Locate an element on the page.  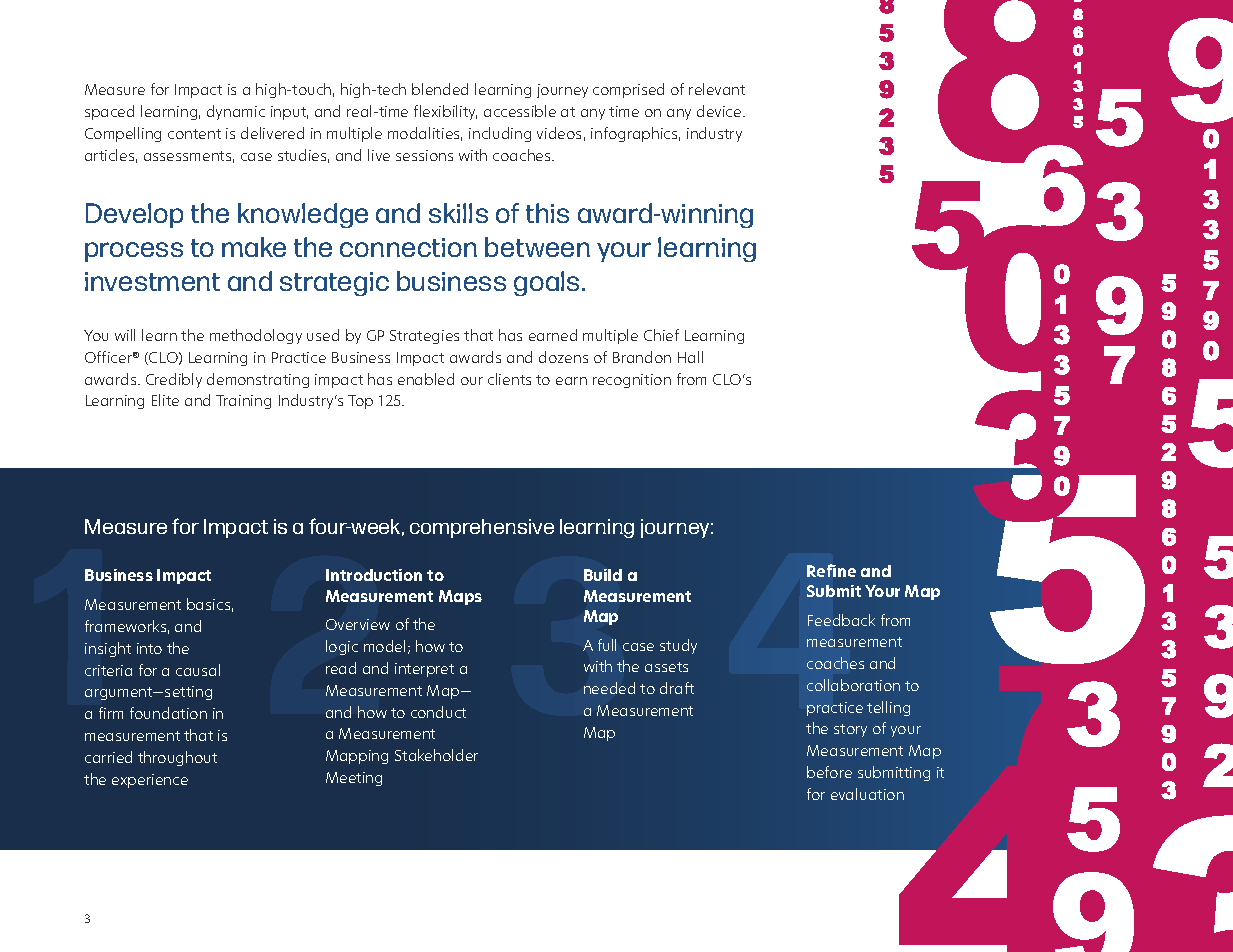
accessible is located at coordinates (520, 111).
